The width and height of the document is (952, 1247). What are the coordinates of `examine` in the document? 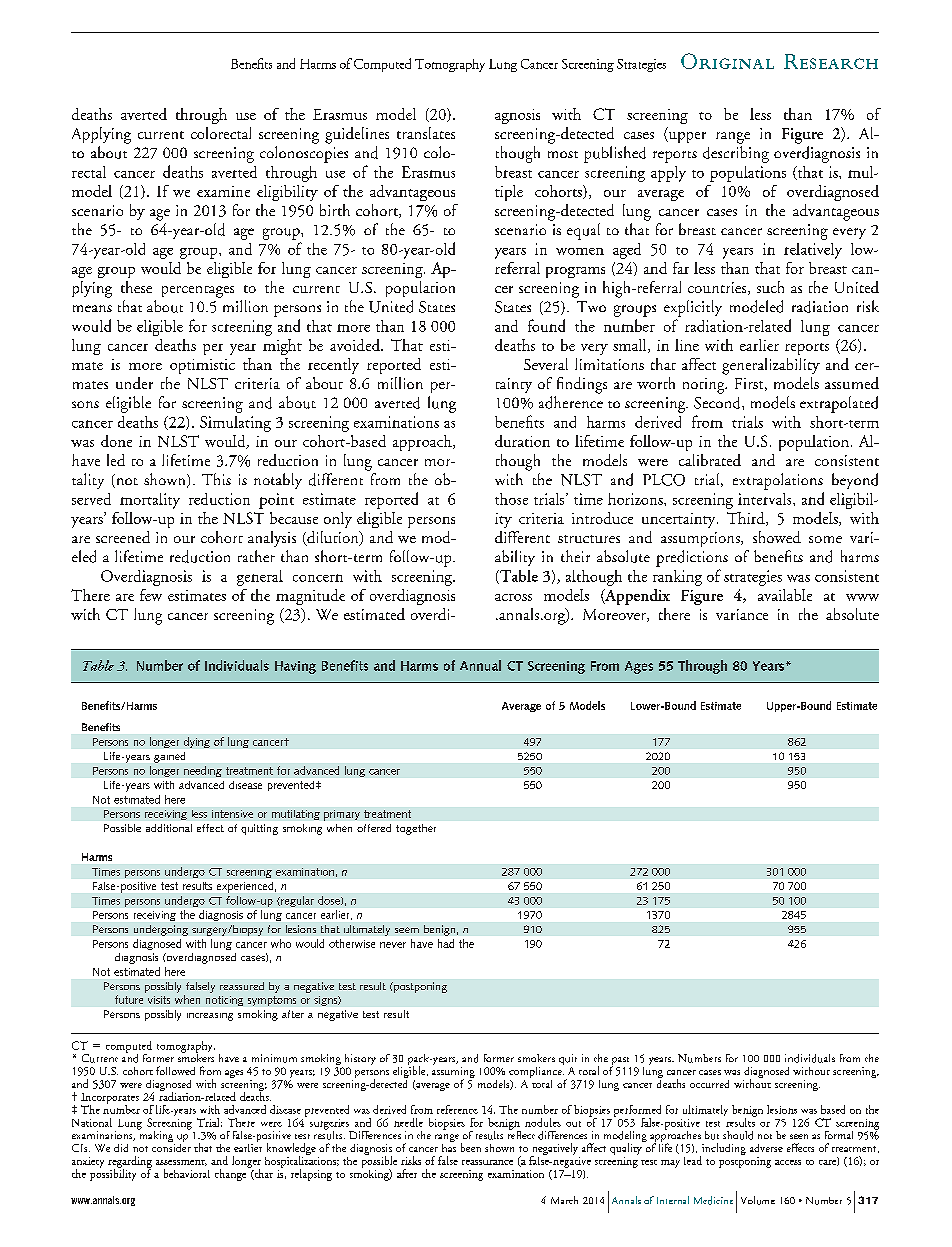 It's located at (223, 191).
